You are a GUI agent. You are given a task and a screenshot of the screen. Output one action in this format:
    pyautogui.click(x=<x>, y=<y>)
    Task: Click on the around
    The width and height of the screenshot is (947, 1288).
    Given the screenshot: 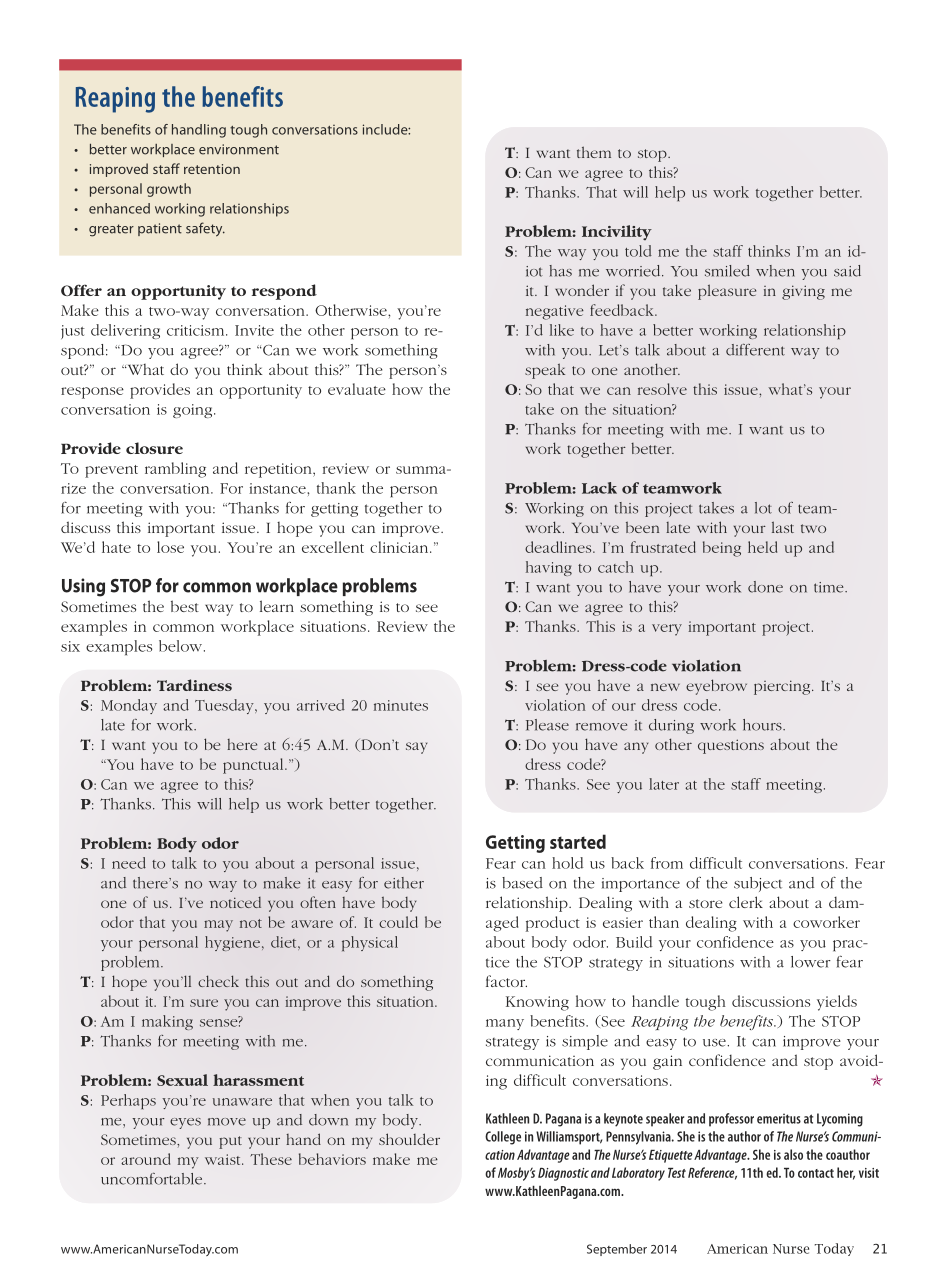 What is the action you would take?
    pyautogui.click(x=145, y=1159)
